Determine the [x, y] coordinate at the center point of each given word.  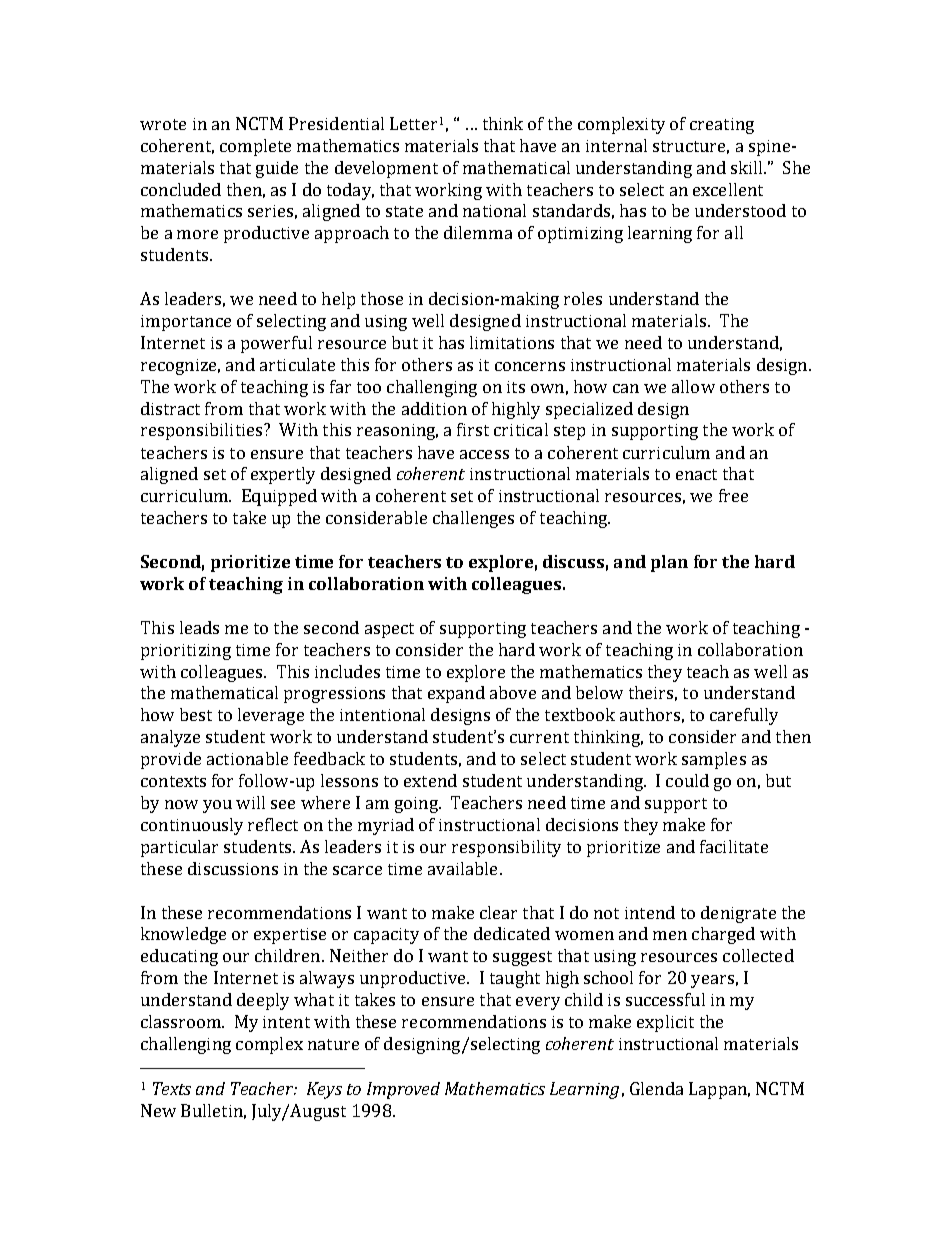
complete [255, 147]
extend [430, 780]
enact [696, 474]
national [494, 210]
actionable [247, 758]
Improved [403, 1090]
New [158, 1110]
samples [714, 760]
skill [748, 167]
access [484, 454]
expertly [283, 475]
